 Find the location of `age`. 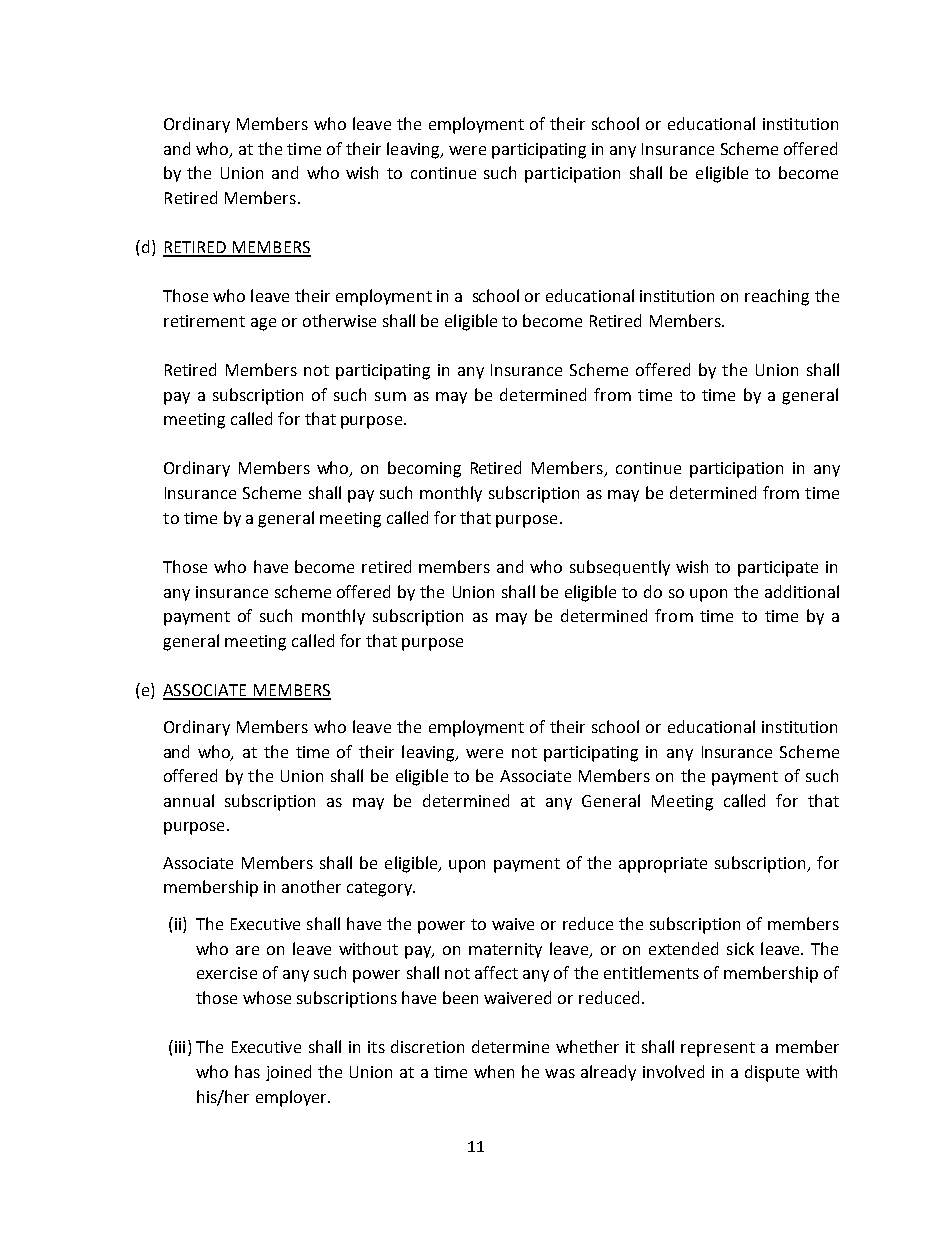

age is located at coordinates (263, 324).
